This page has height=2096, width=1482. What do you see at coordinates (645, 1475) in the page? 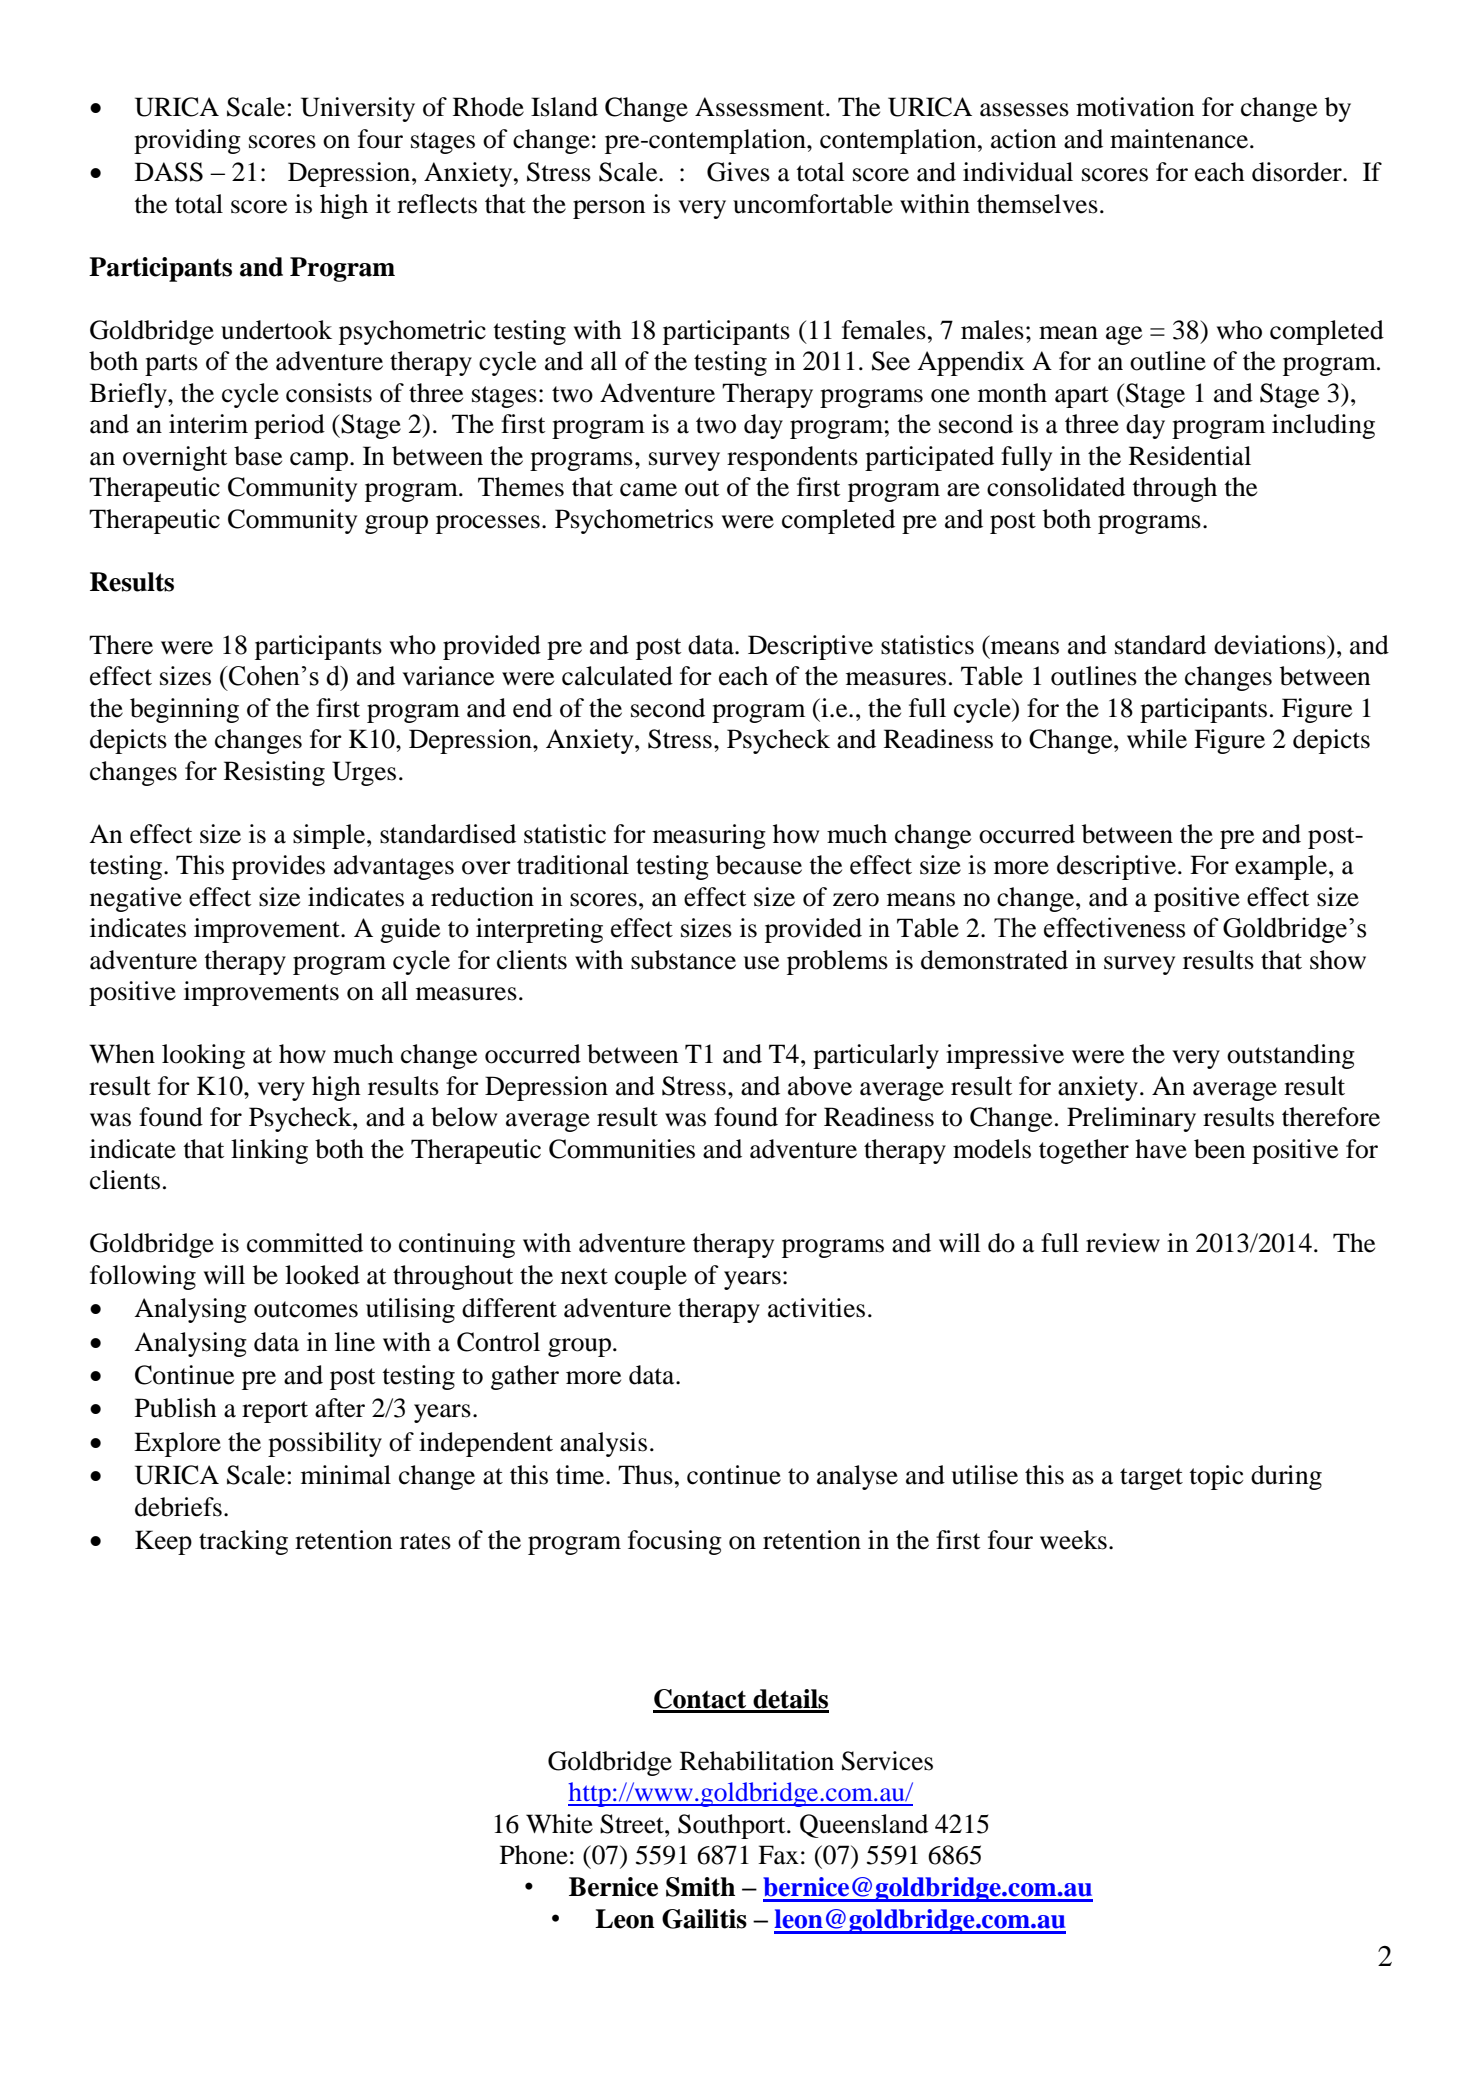
I see `Thus` at bounding box center [645, 1475].
